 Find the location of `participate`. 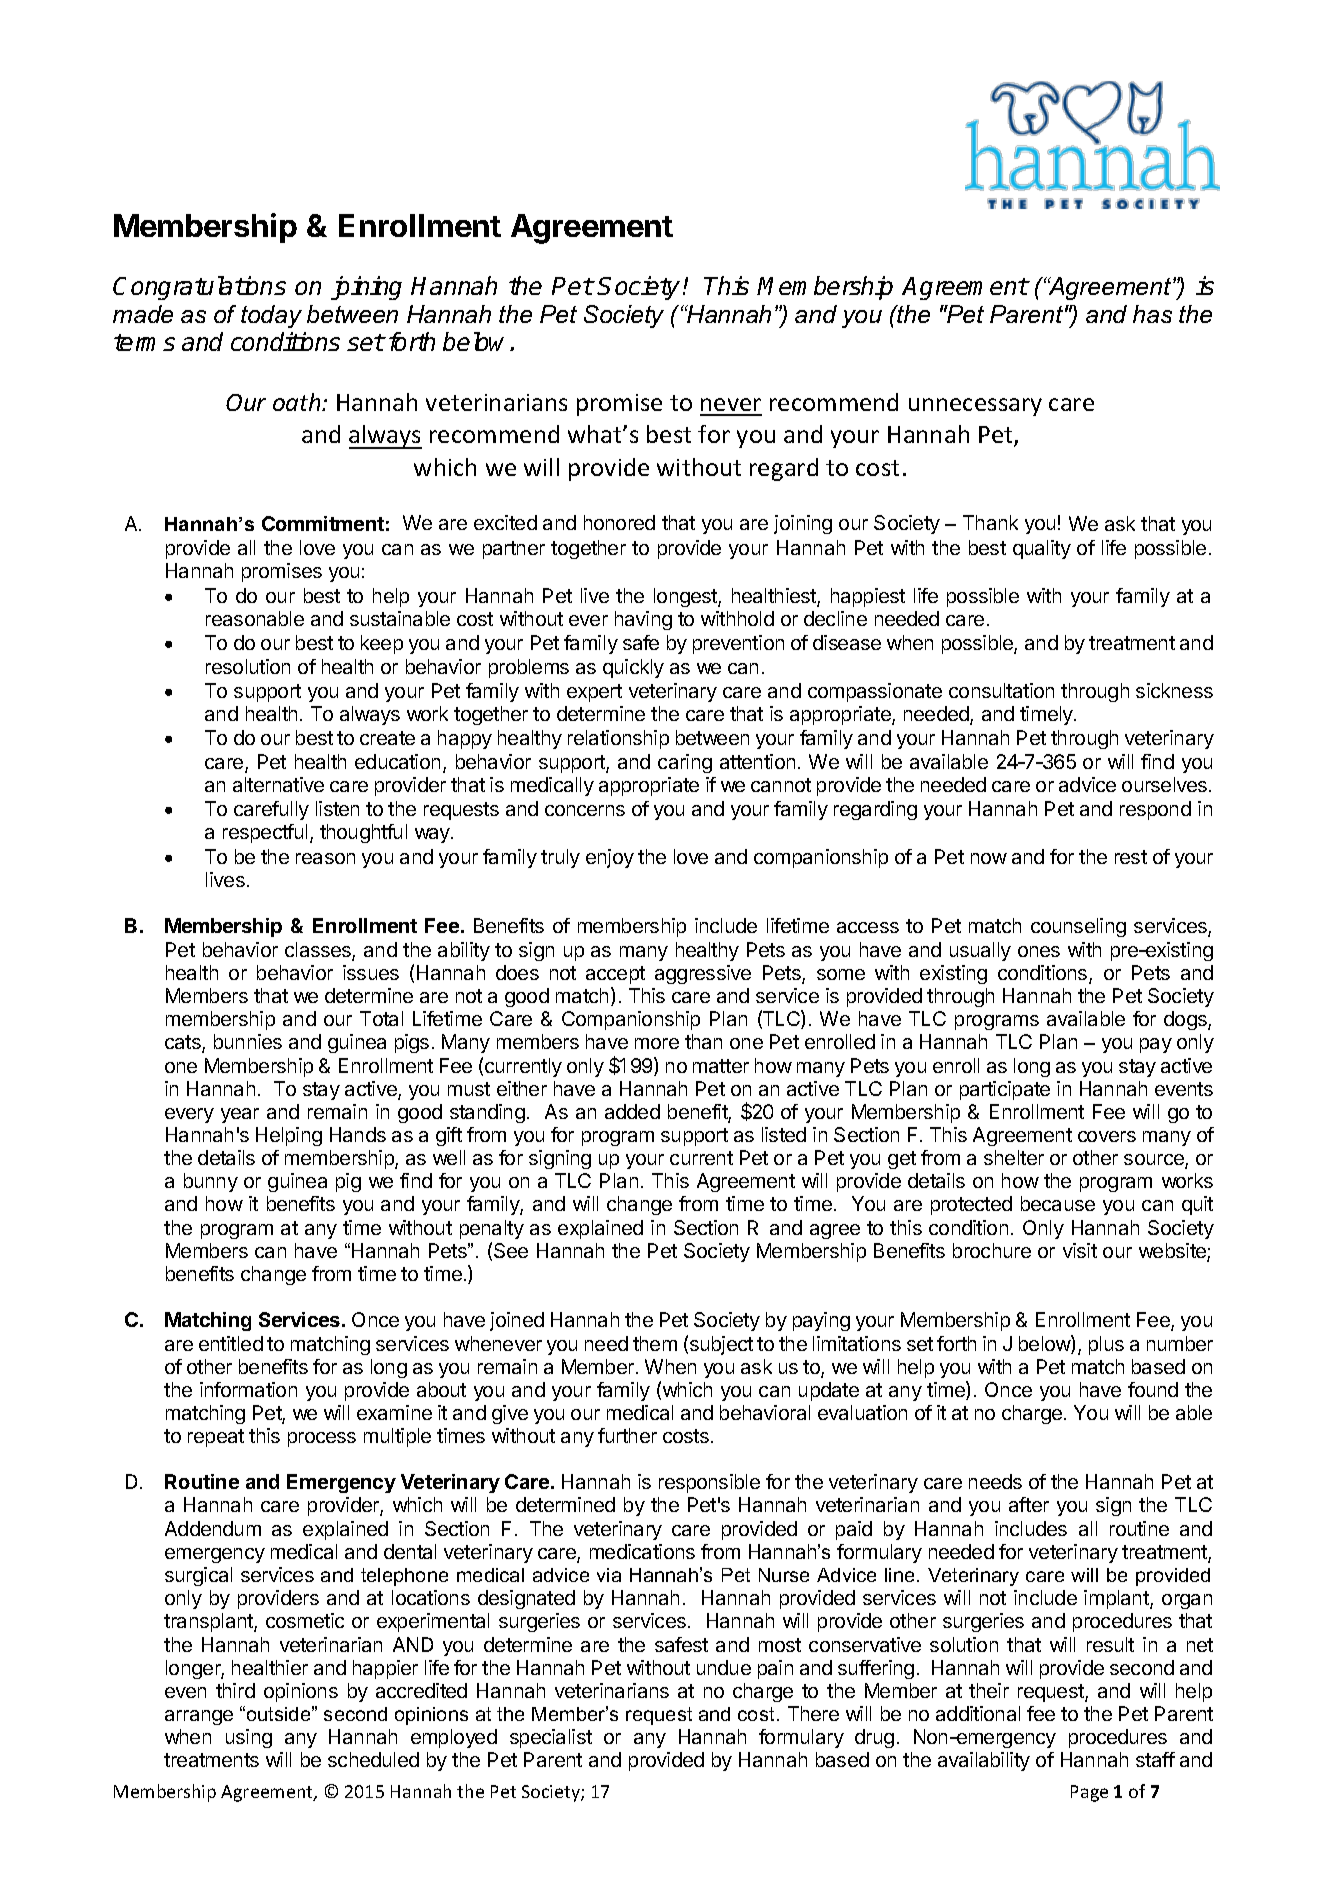

participate is located at coordinates (1005, 1090).
